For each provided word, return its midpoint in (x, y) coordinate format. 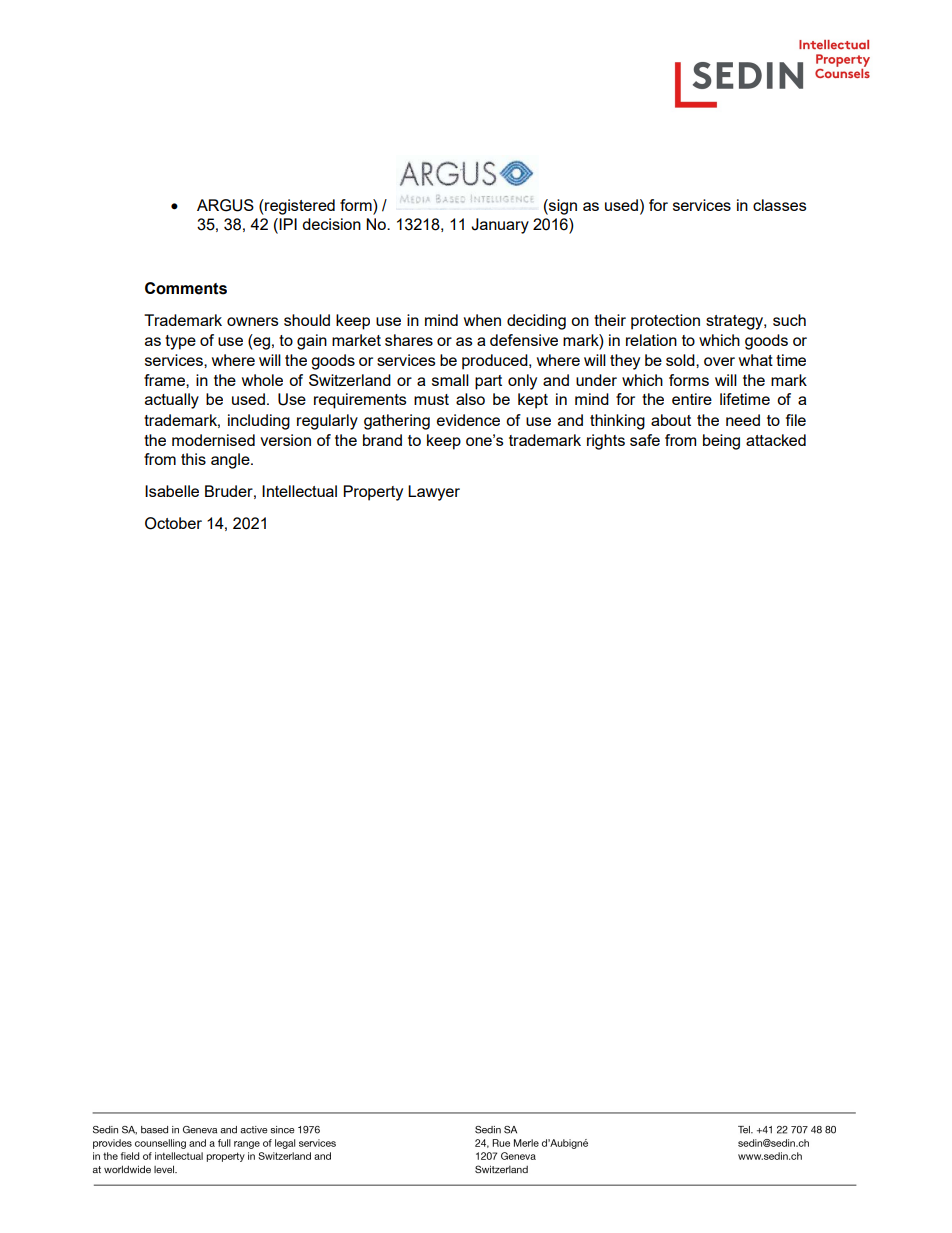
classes (780, 205)
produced (496, 362)
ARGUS (225, 205)
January (500, 226)
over (719, 361)
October (173, 523)
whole (262, 380)
